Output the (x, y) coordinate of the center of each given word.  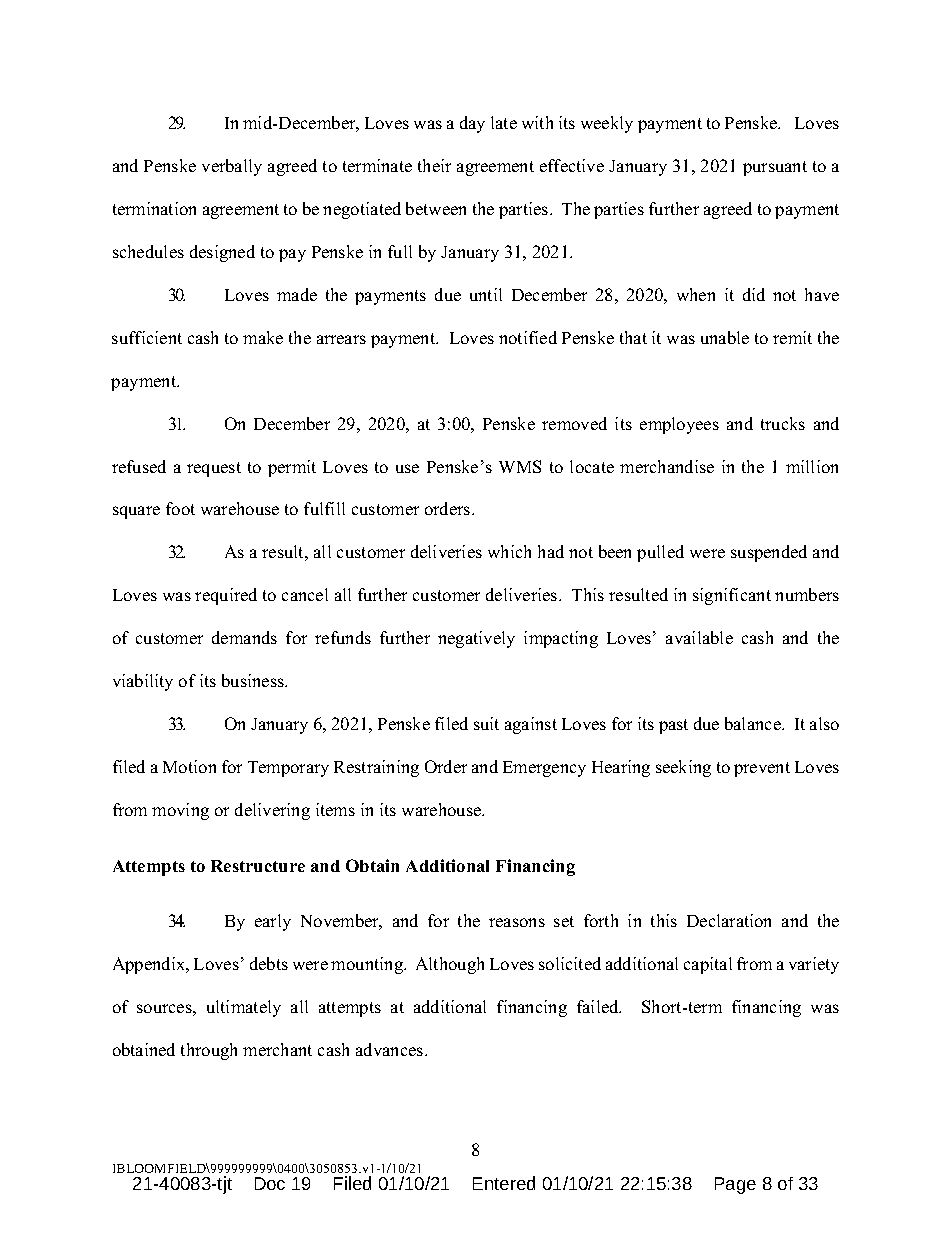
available (699, 637)
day (472, 124)
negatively (476, 639)
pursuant (775, 168)
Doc (270, 1183)
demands (244, 637)
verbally (232, 167)
